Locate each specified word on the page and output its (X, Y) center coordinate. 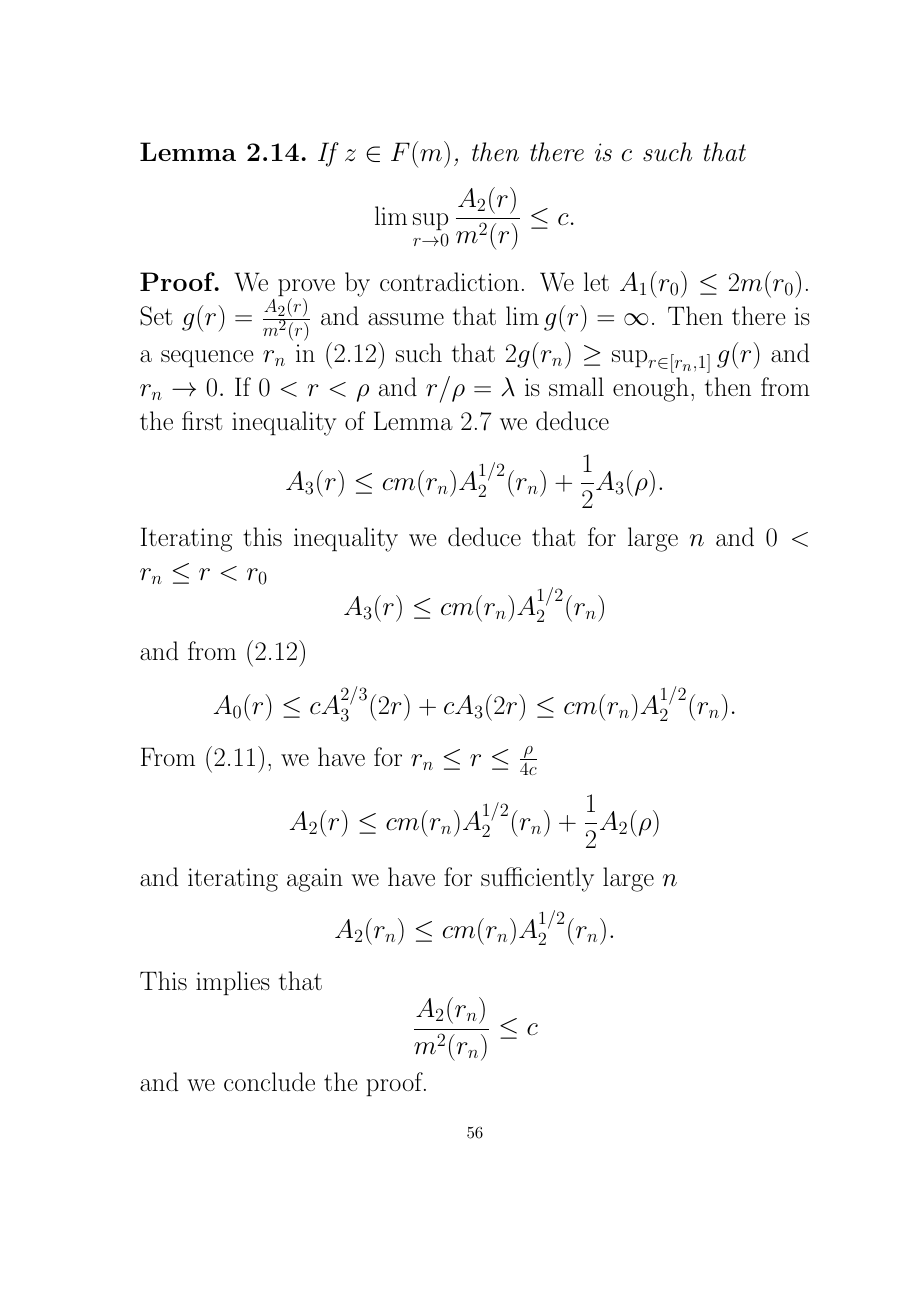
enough (651, 389)
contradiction (449, 281)
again (315, 880)
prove (306, 289)
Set (156, 316)
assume (406, 319)
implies (233, 983)
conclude (269, 1081)
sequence (207, 359)
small (576, 386)
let (596, 281)
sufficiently (537, 879)
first (202, 420)
